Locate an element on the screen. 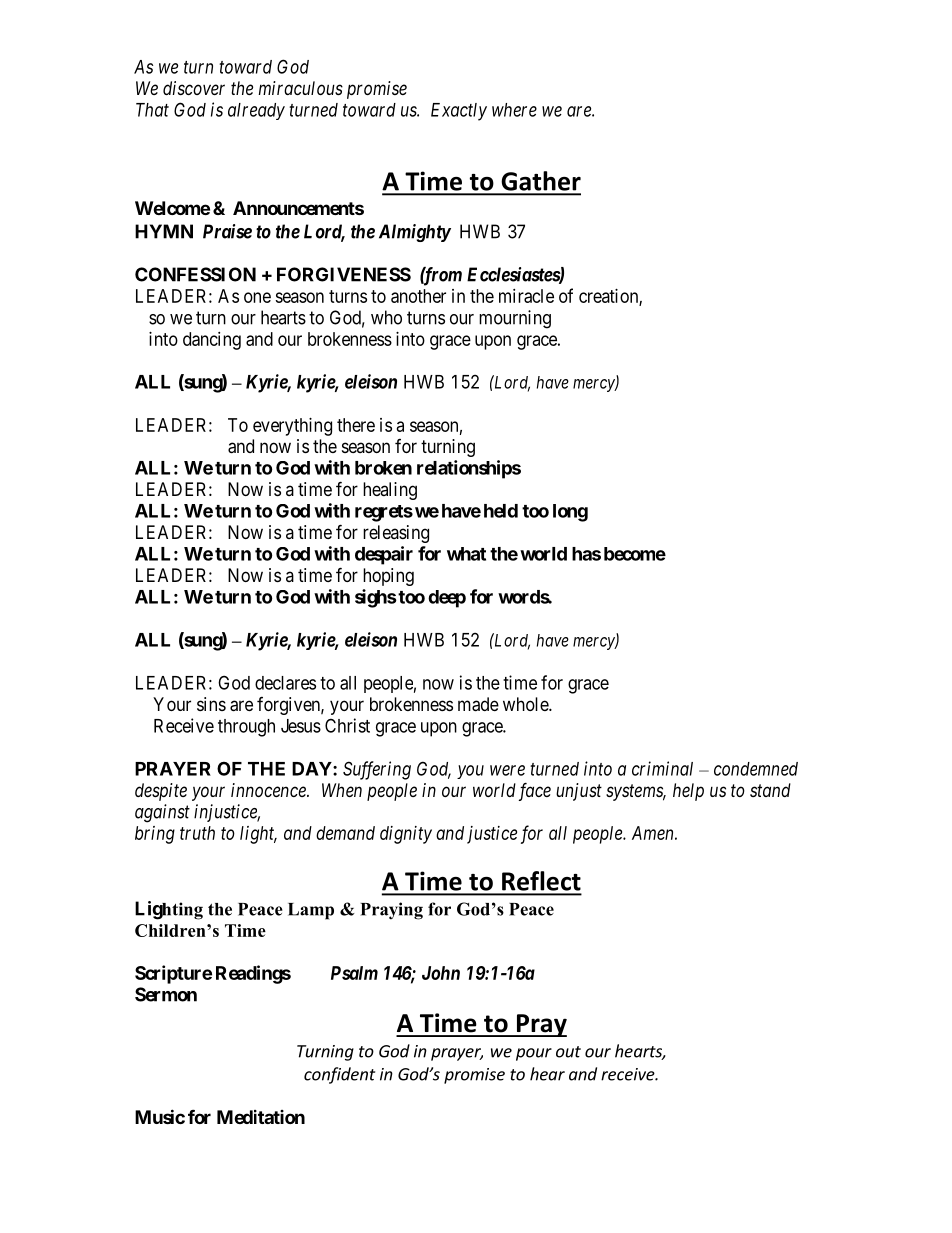 This screenshot has width=952, height=1233. where is located at coordinates (514, 110).
